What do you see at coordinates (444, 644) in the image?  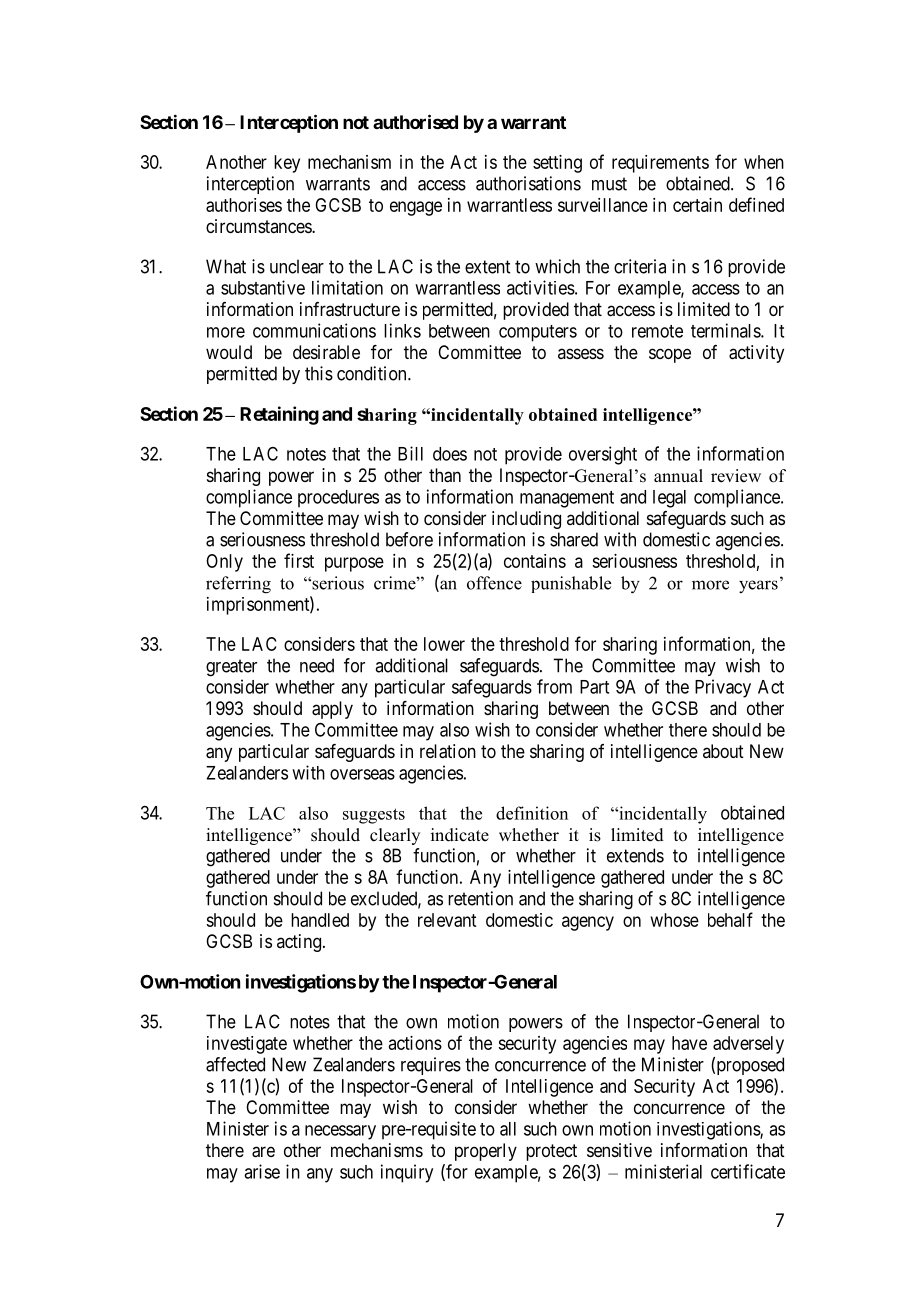 I see `lower` at bounding box center [444, 644].
